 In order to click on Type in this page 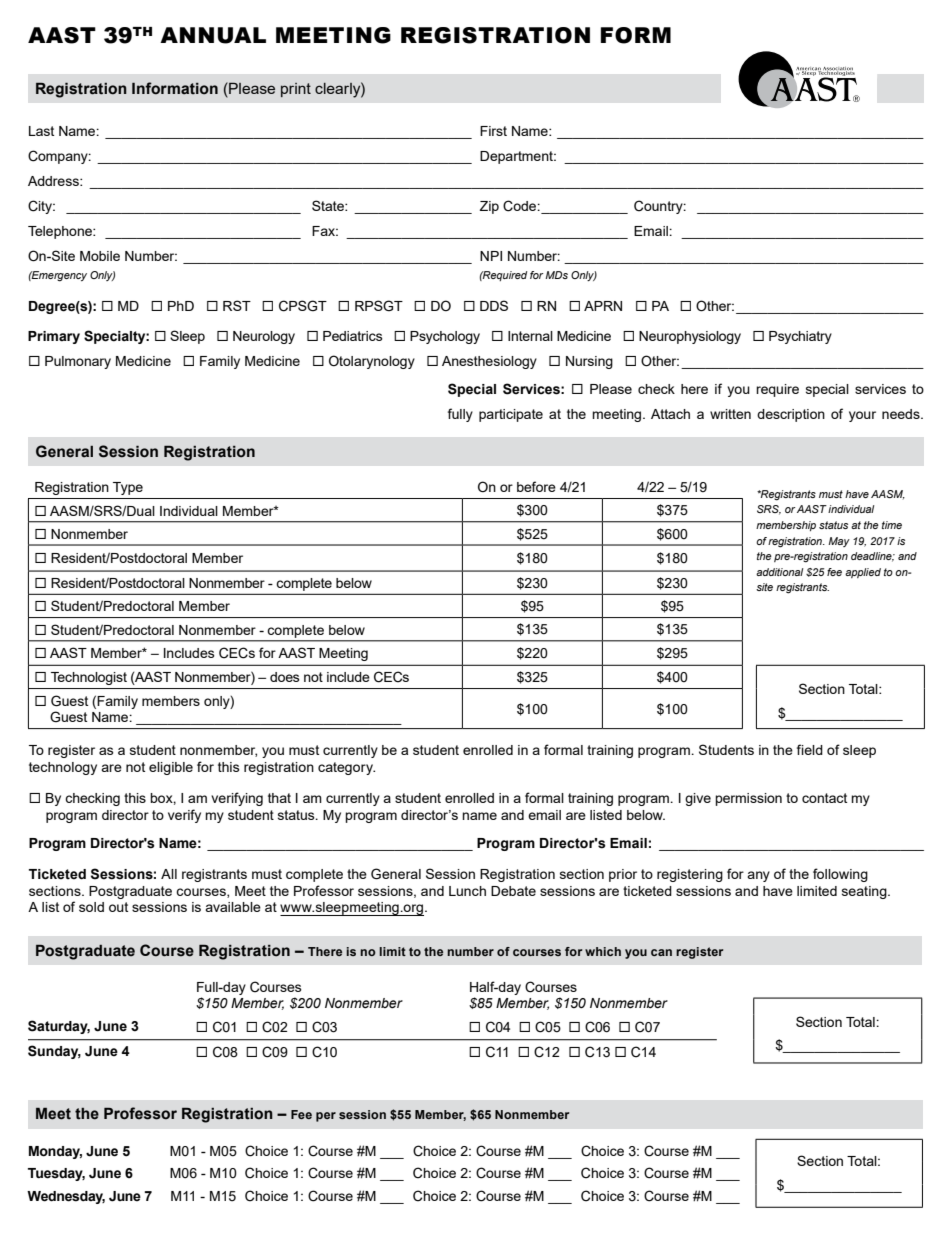, I will do `click(128, 488)`.
